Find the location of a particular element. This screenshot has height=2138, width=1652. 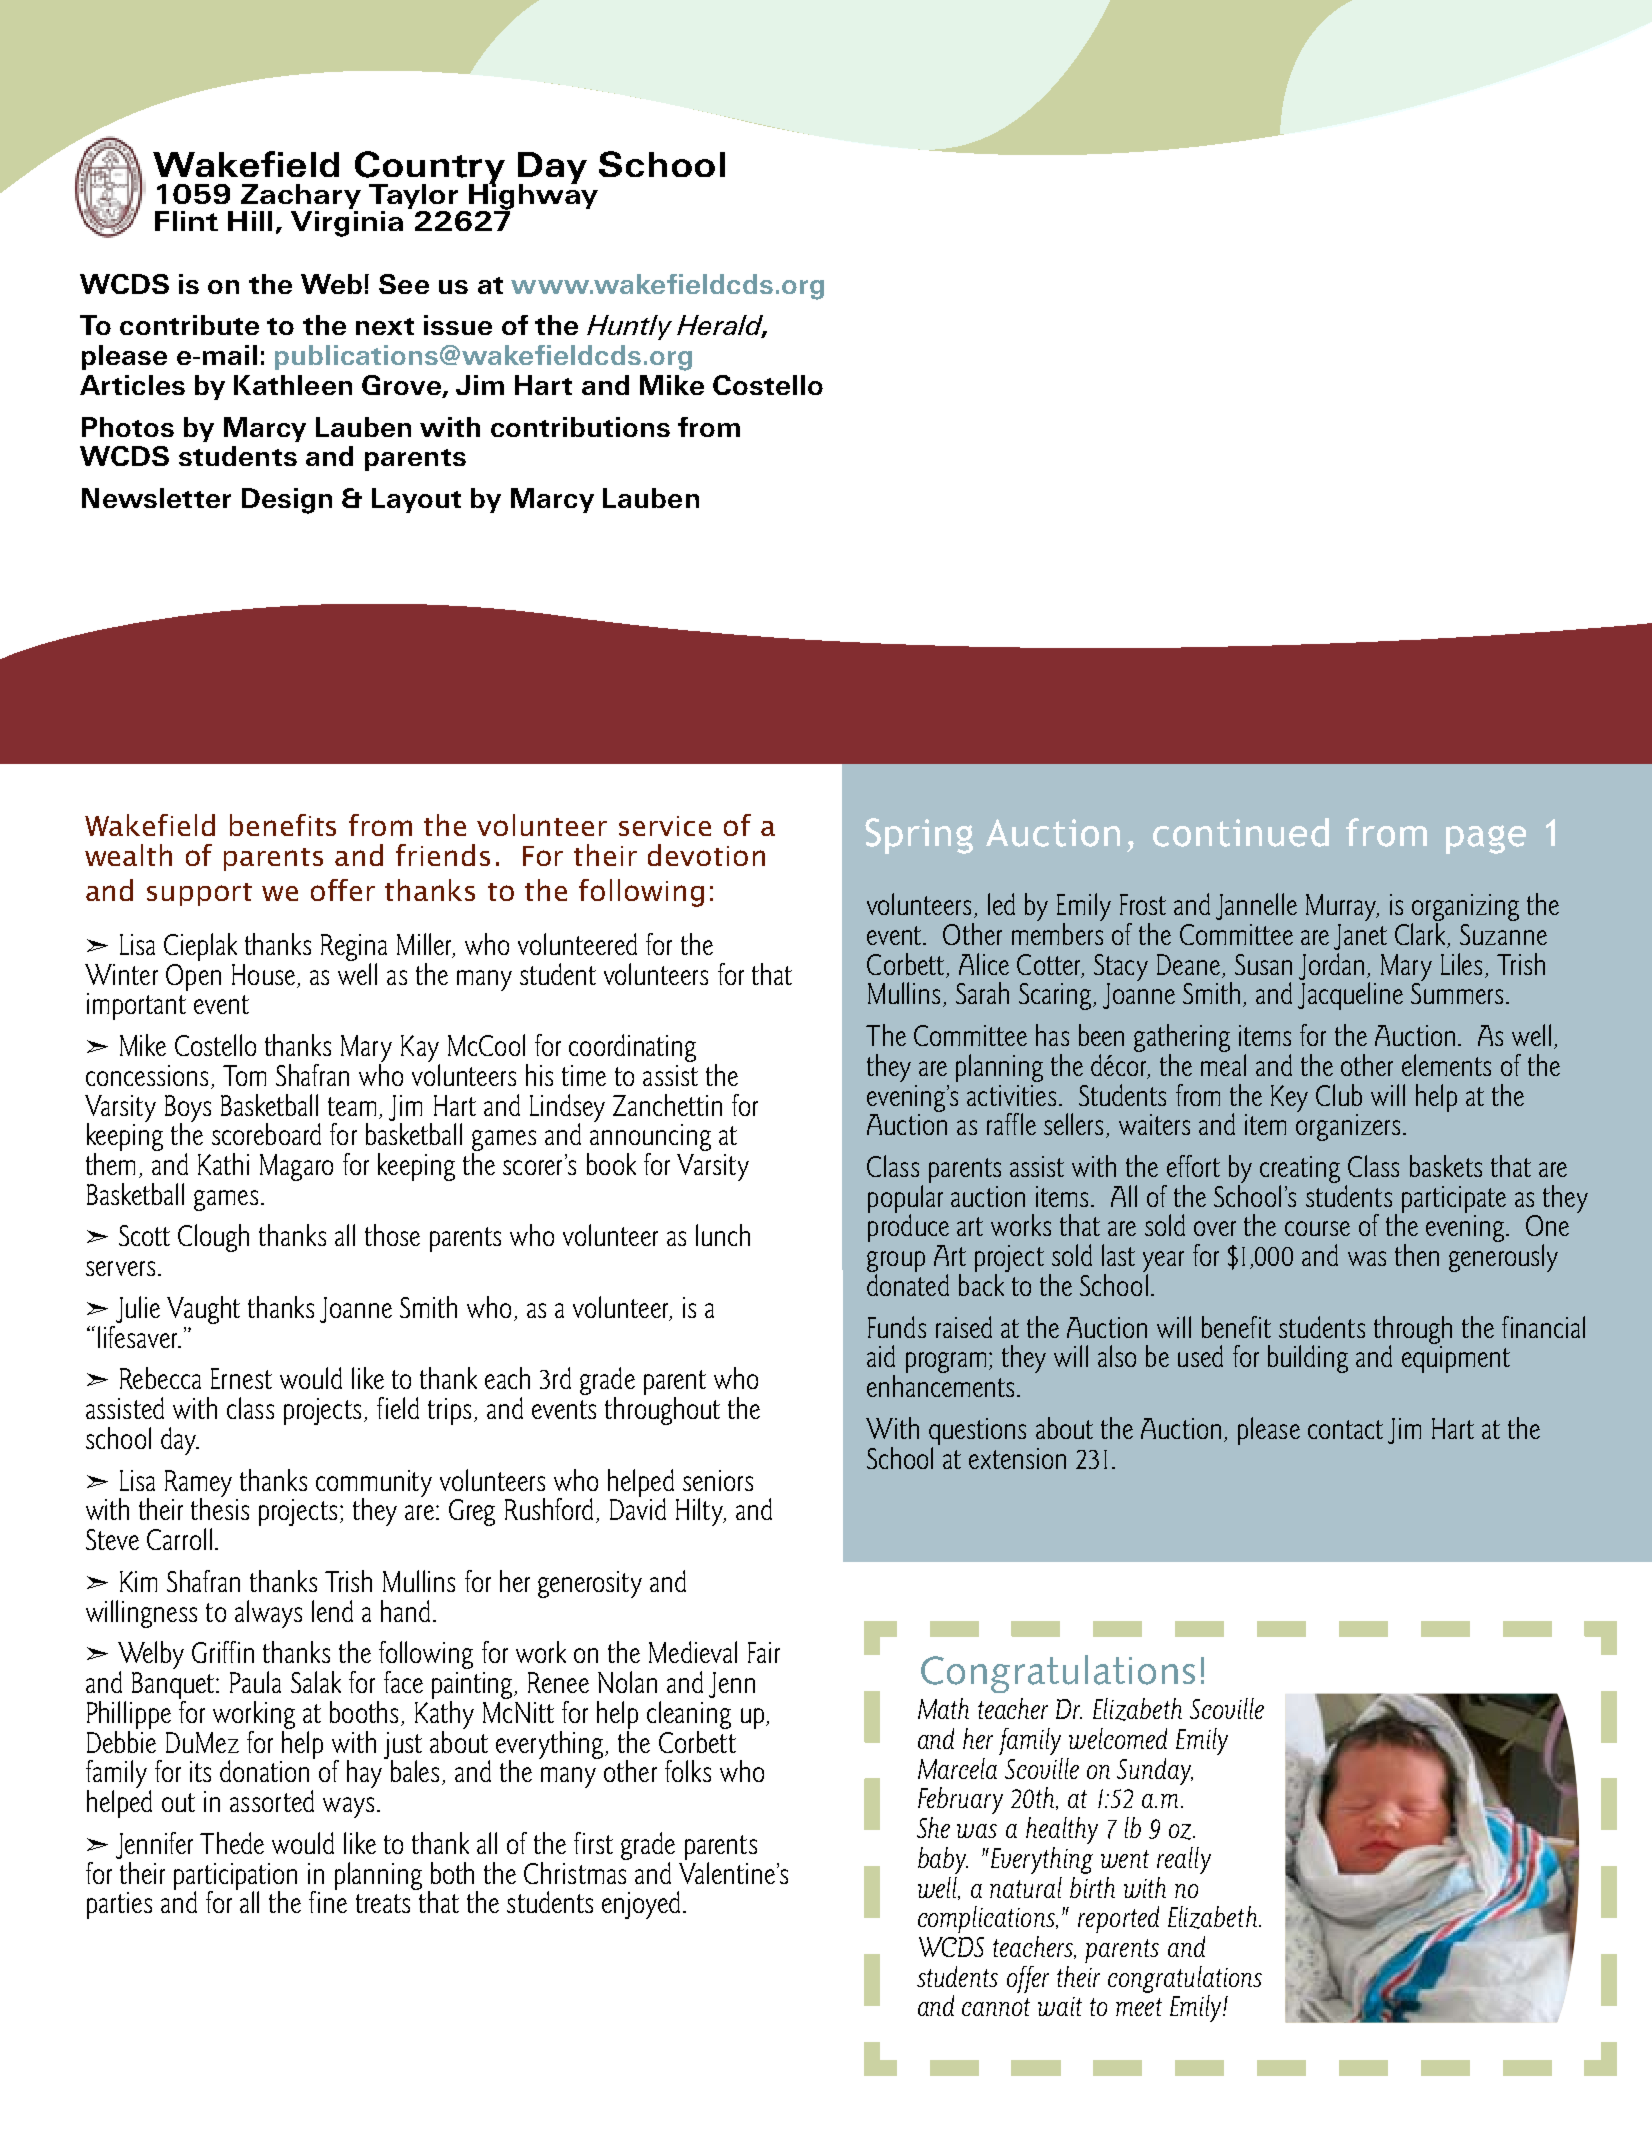

continued is located at coordinates (1241, 832).
